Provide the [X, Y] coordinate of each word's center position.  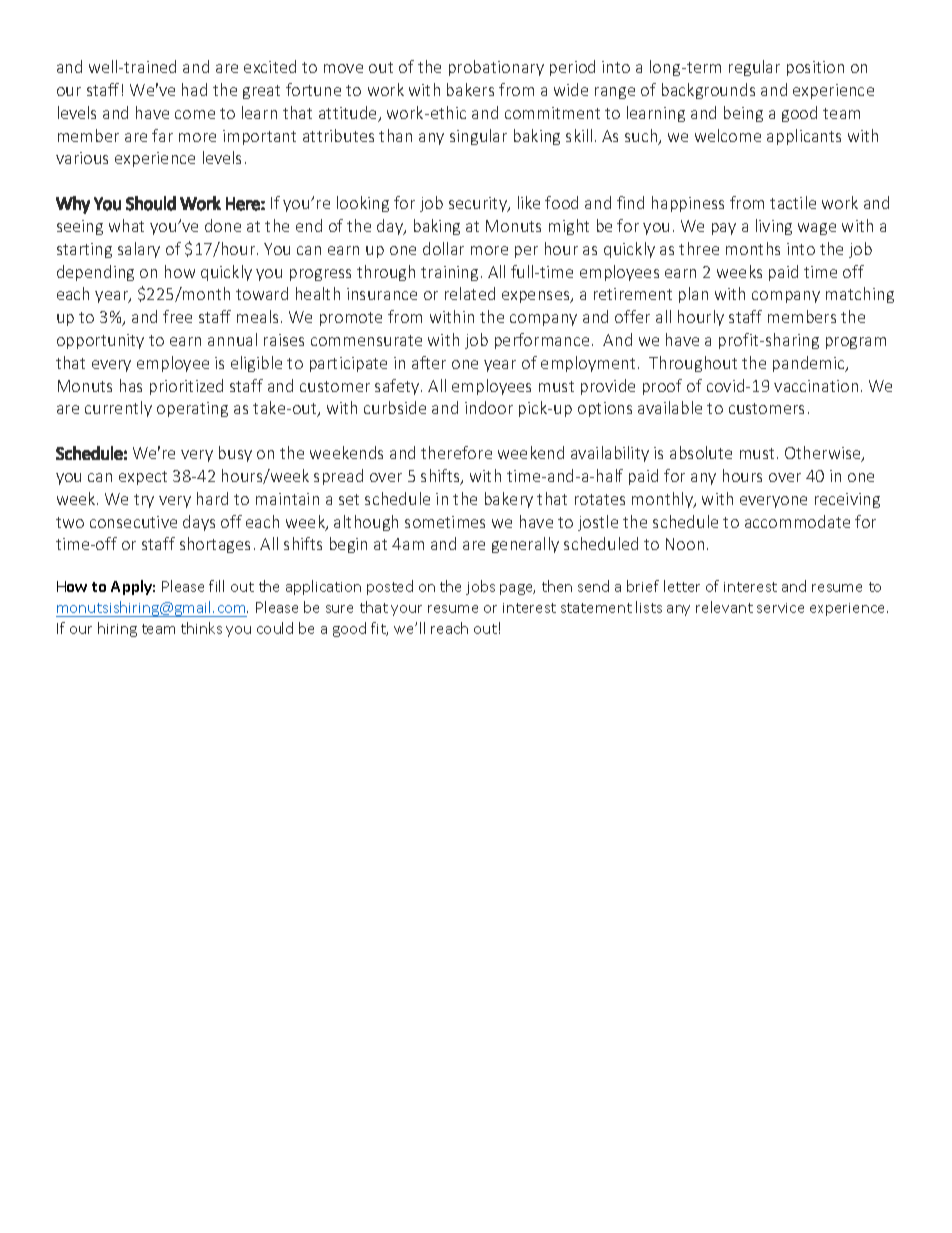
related [470, 293]
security [479, 204]
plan [693, 295]
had [194, 89]
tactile [793, 202]
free [177, 316]
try [144, 501]
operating [192, 409]
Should [151, 203]
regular [754, 68]
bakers [470, 89]
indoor [489, 407]
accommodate [797, 521]
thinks [201, 628]
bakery [509, 500]
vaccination [816, 386]
